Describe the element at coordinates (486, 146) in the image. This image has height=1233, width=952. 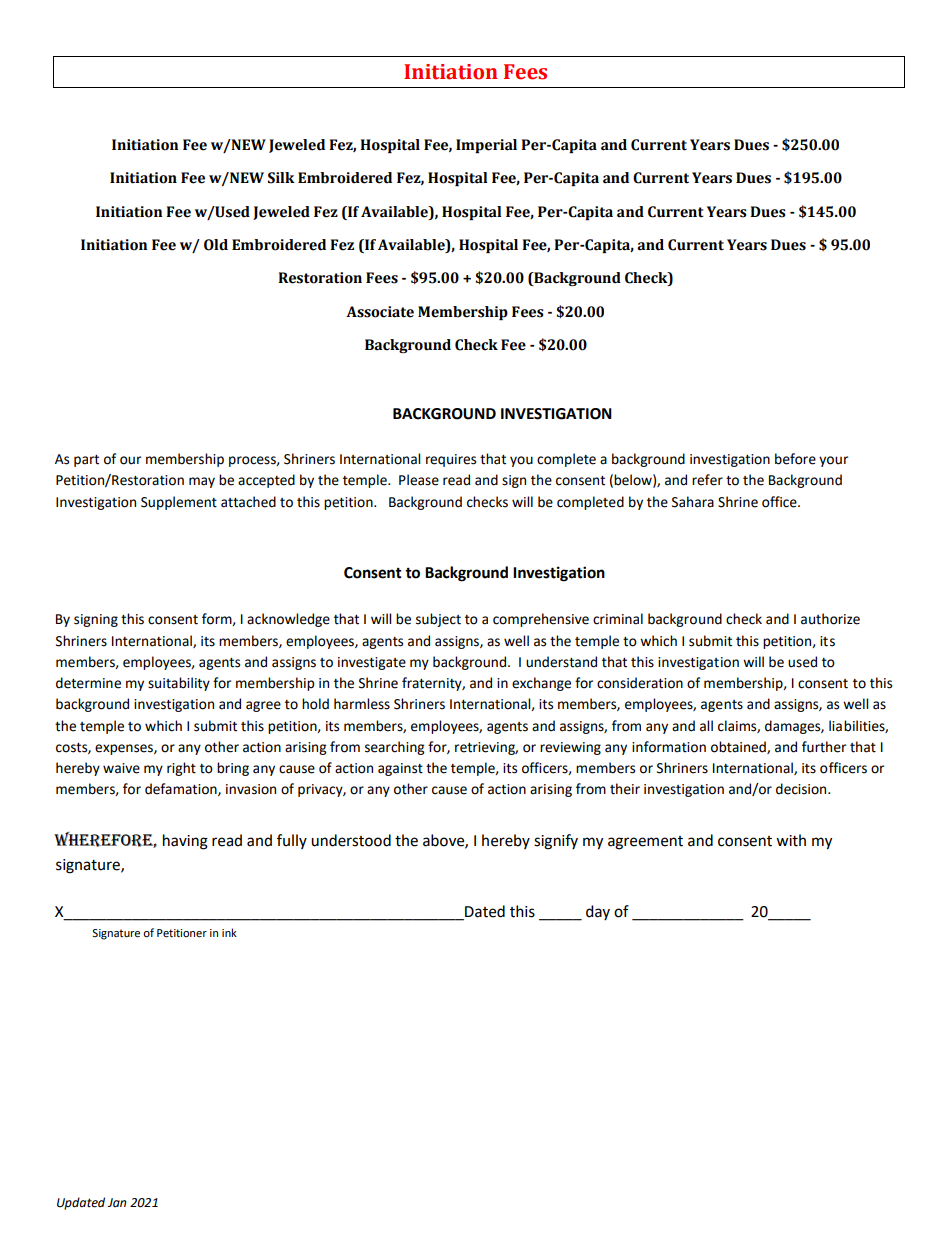
I see `Imperial` at that location.
